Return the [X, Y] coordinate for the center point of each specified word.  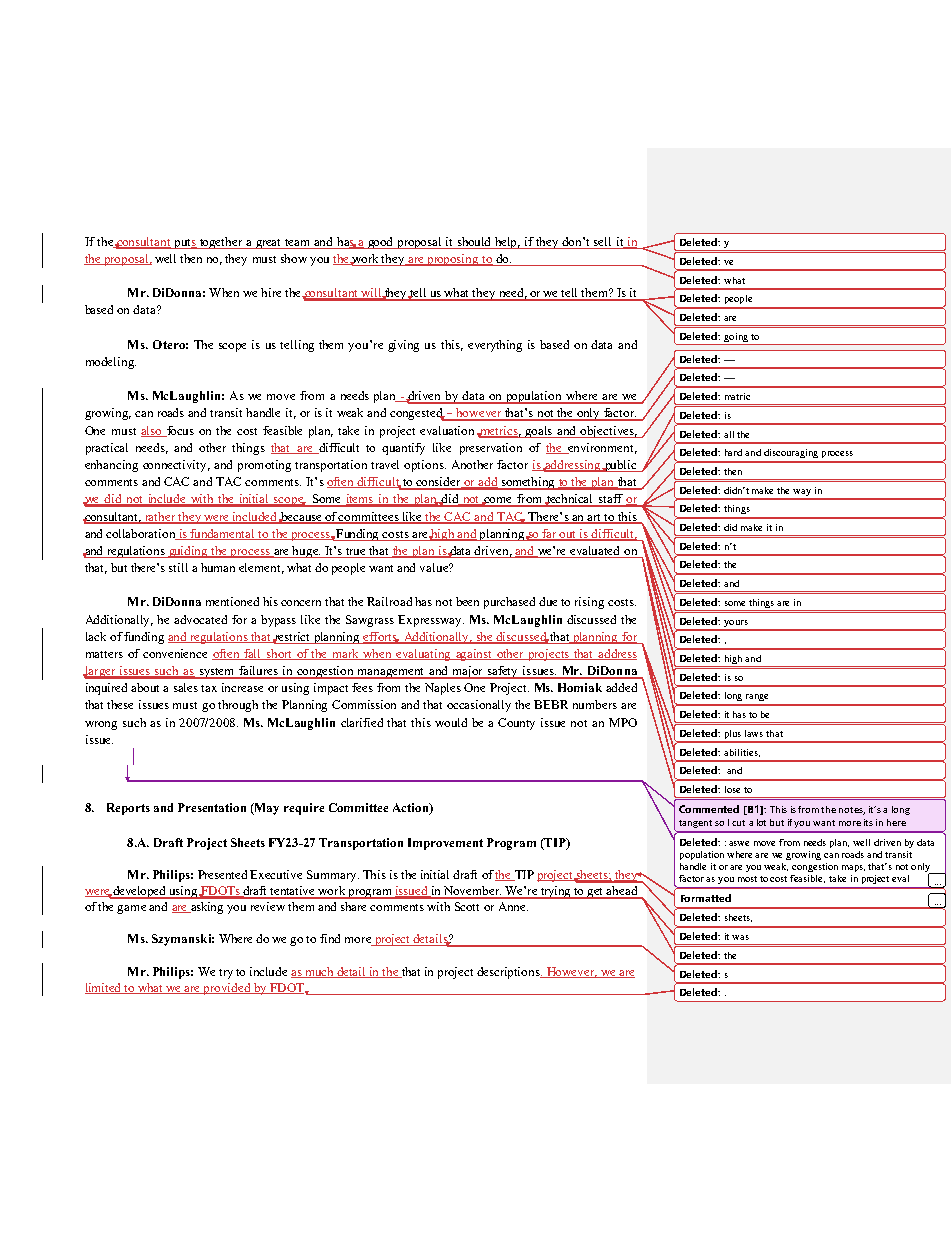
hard [733, 452]
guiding [188, 552]
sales [186, 687]
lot [761, 822]
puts [185, 244]
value [435, 567]
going [736, 337]
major [467, 672]
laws [754, 733]
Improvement [445, 844]
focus [179, 431]
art [595, 518]
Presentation [212, 807]
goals [539, 432]
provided [227, 989]
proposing [453, 260]
